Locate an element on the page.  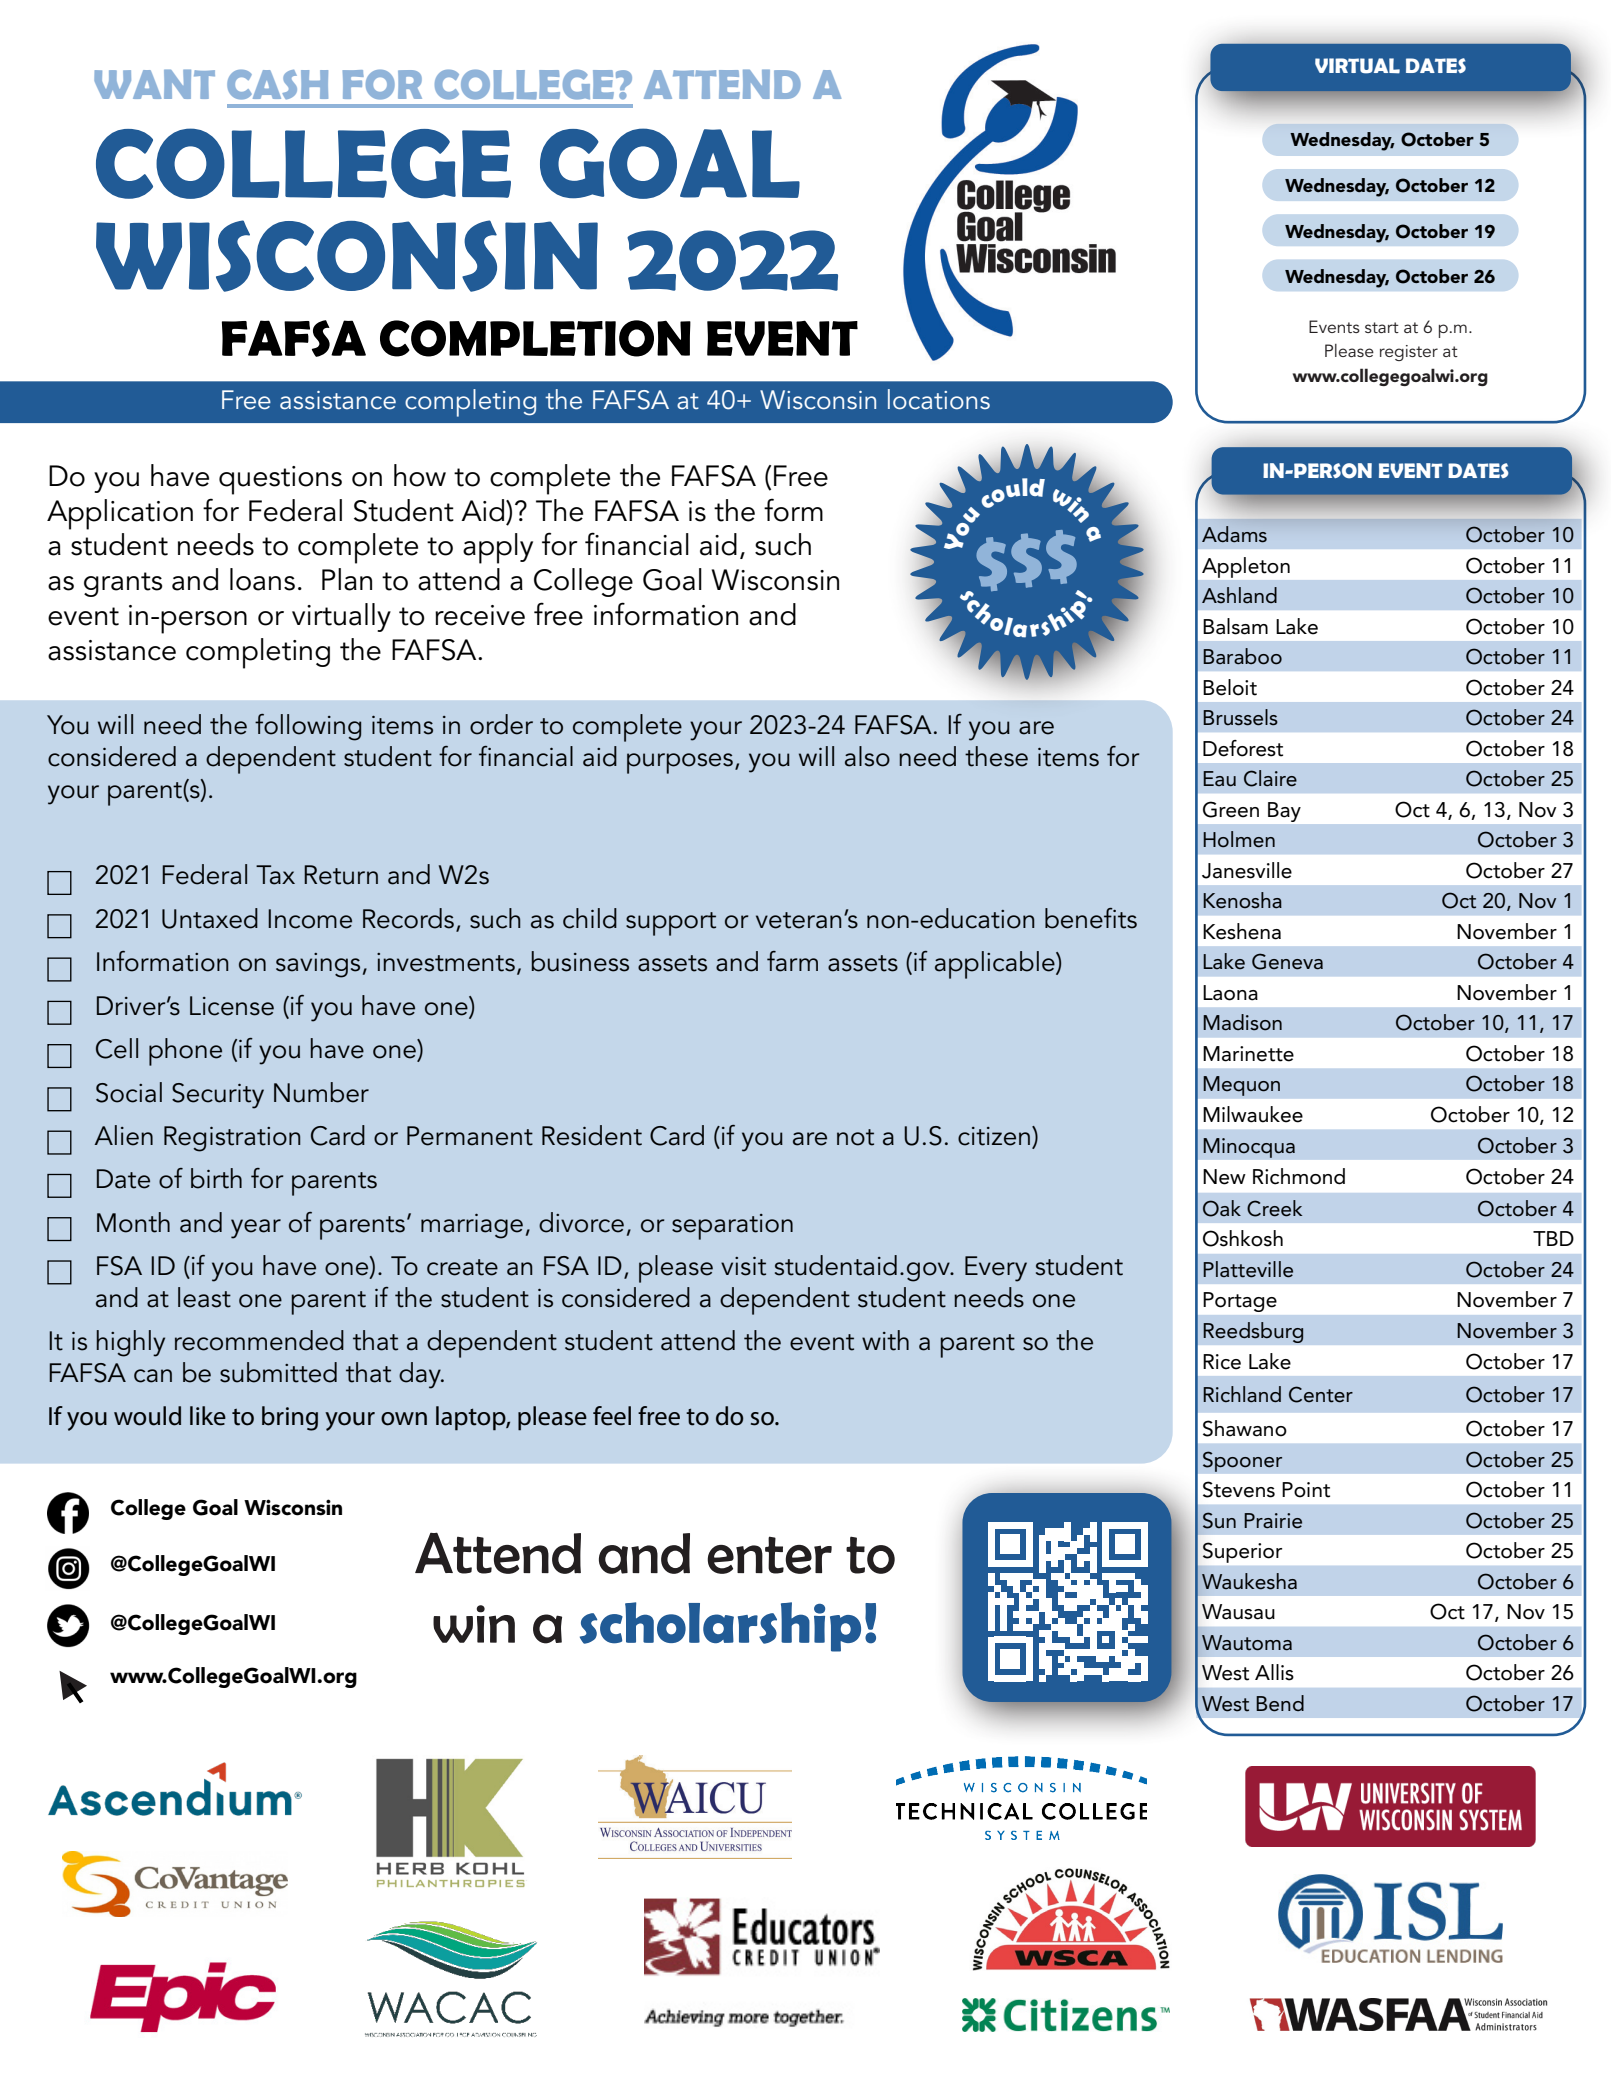
farm is located at coordinates (792, 961).
